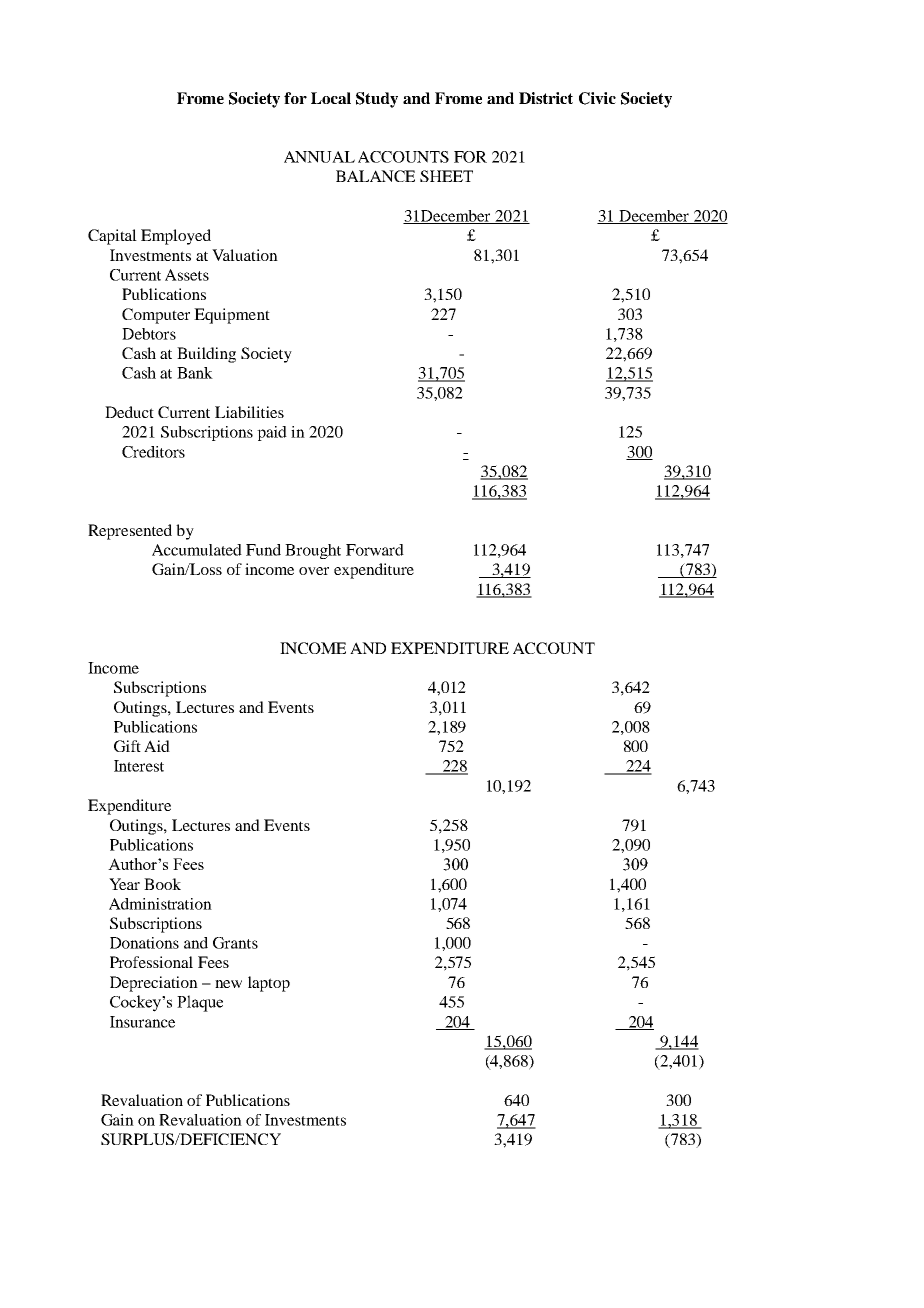 This screenshot has width=924, height=1308. Describe the element at coordinates (314, 571) in the screenshot. I see `over` at that location.
